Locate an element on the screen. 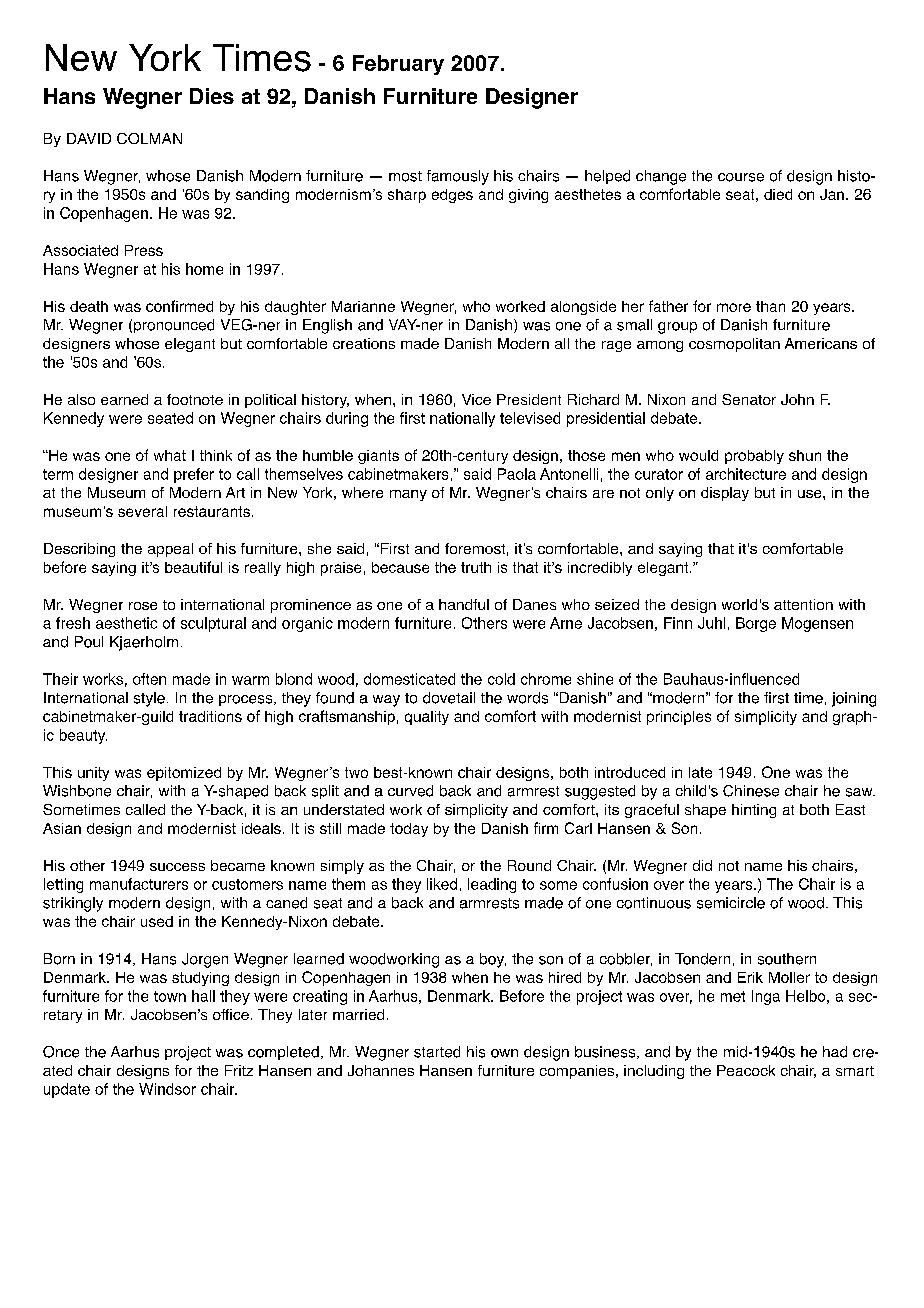 The image size is (924, 1308). course is located at coordinates (741, 177).
